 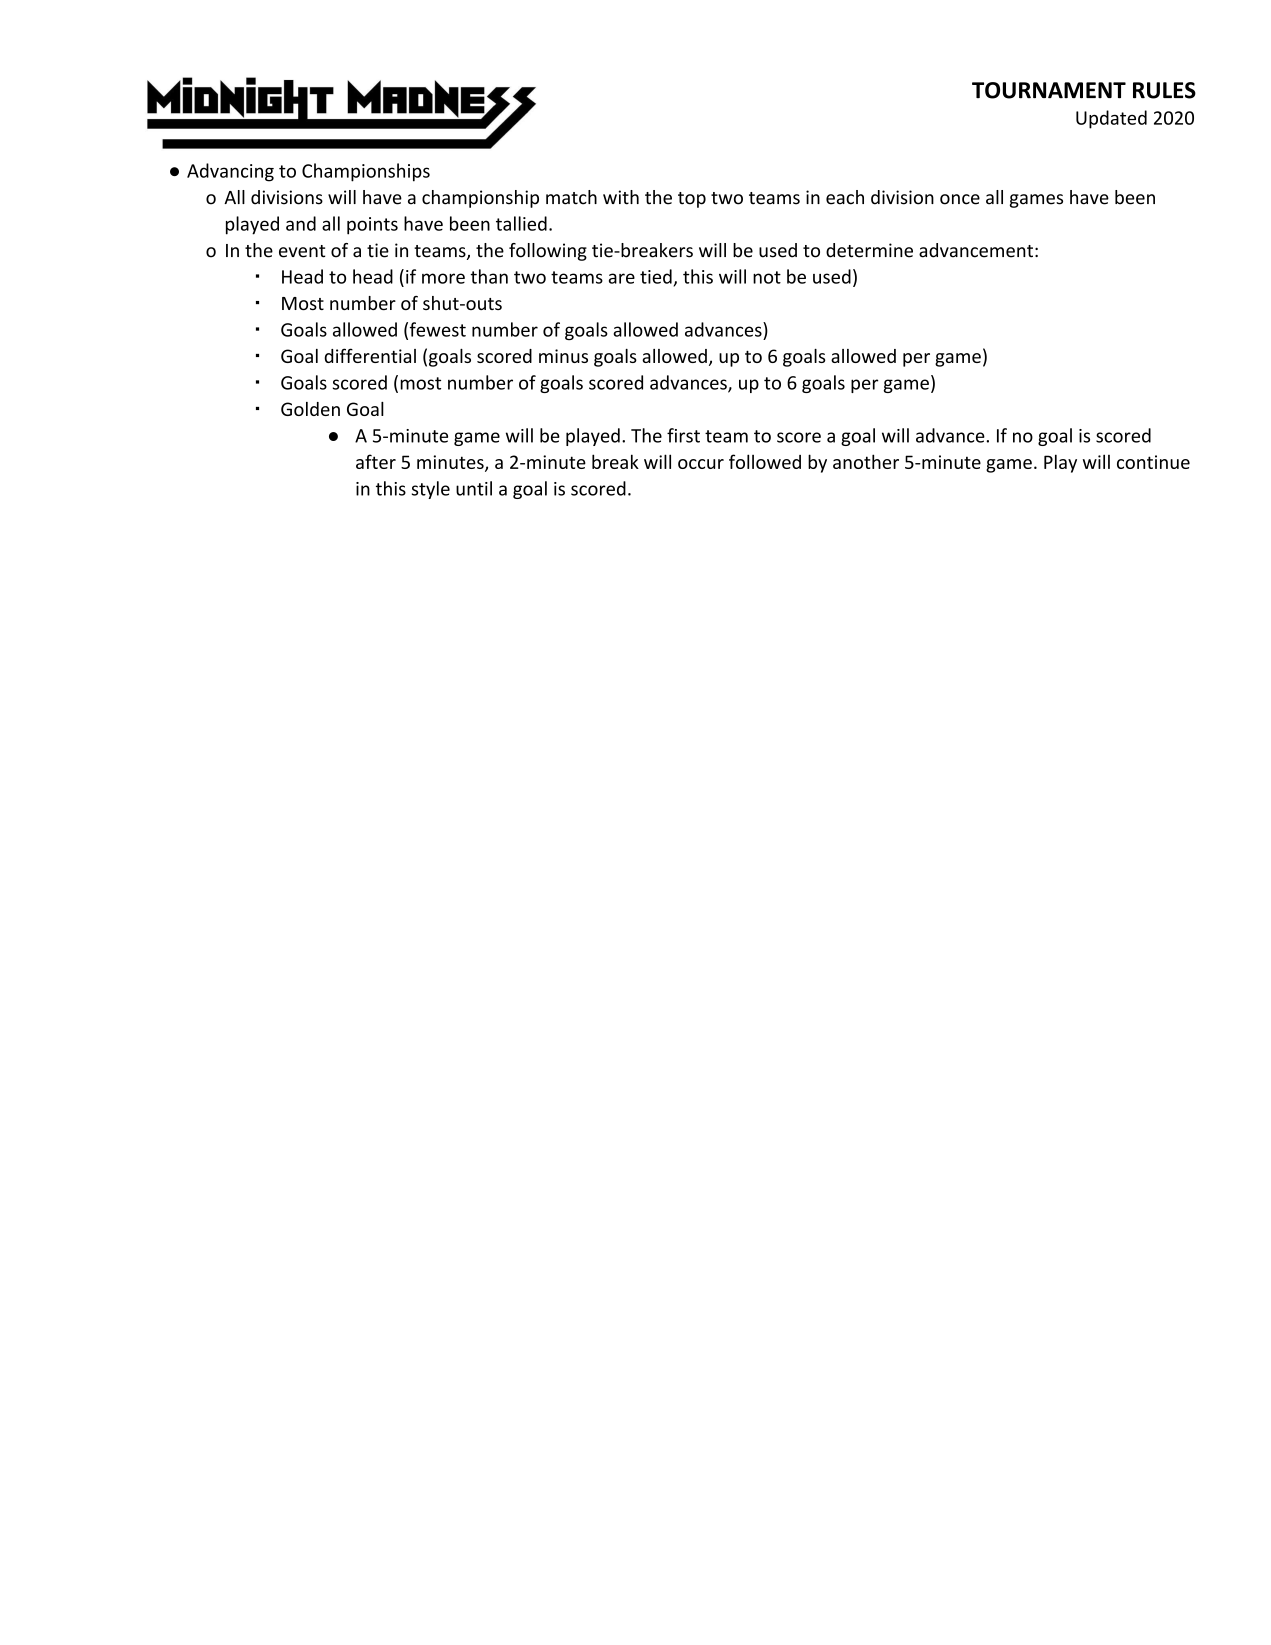 What do you see at coordinates (230, 172) in the document?
I see `Advancing` at bounding box center [230, 172].
